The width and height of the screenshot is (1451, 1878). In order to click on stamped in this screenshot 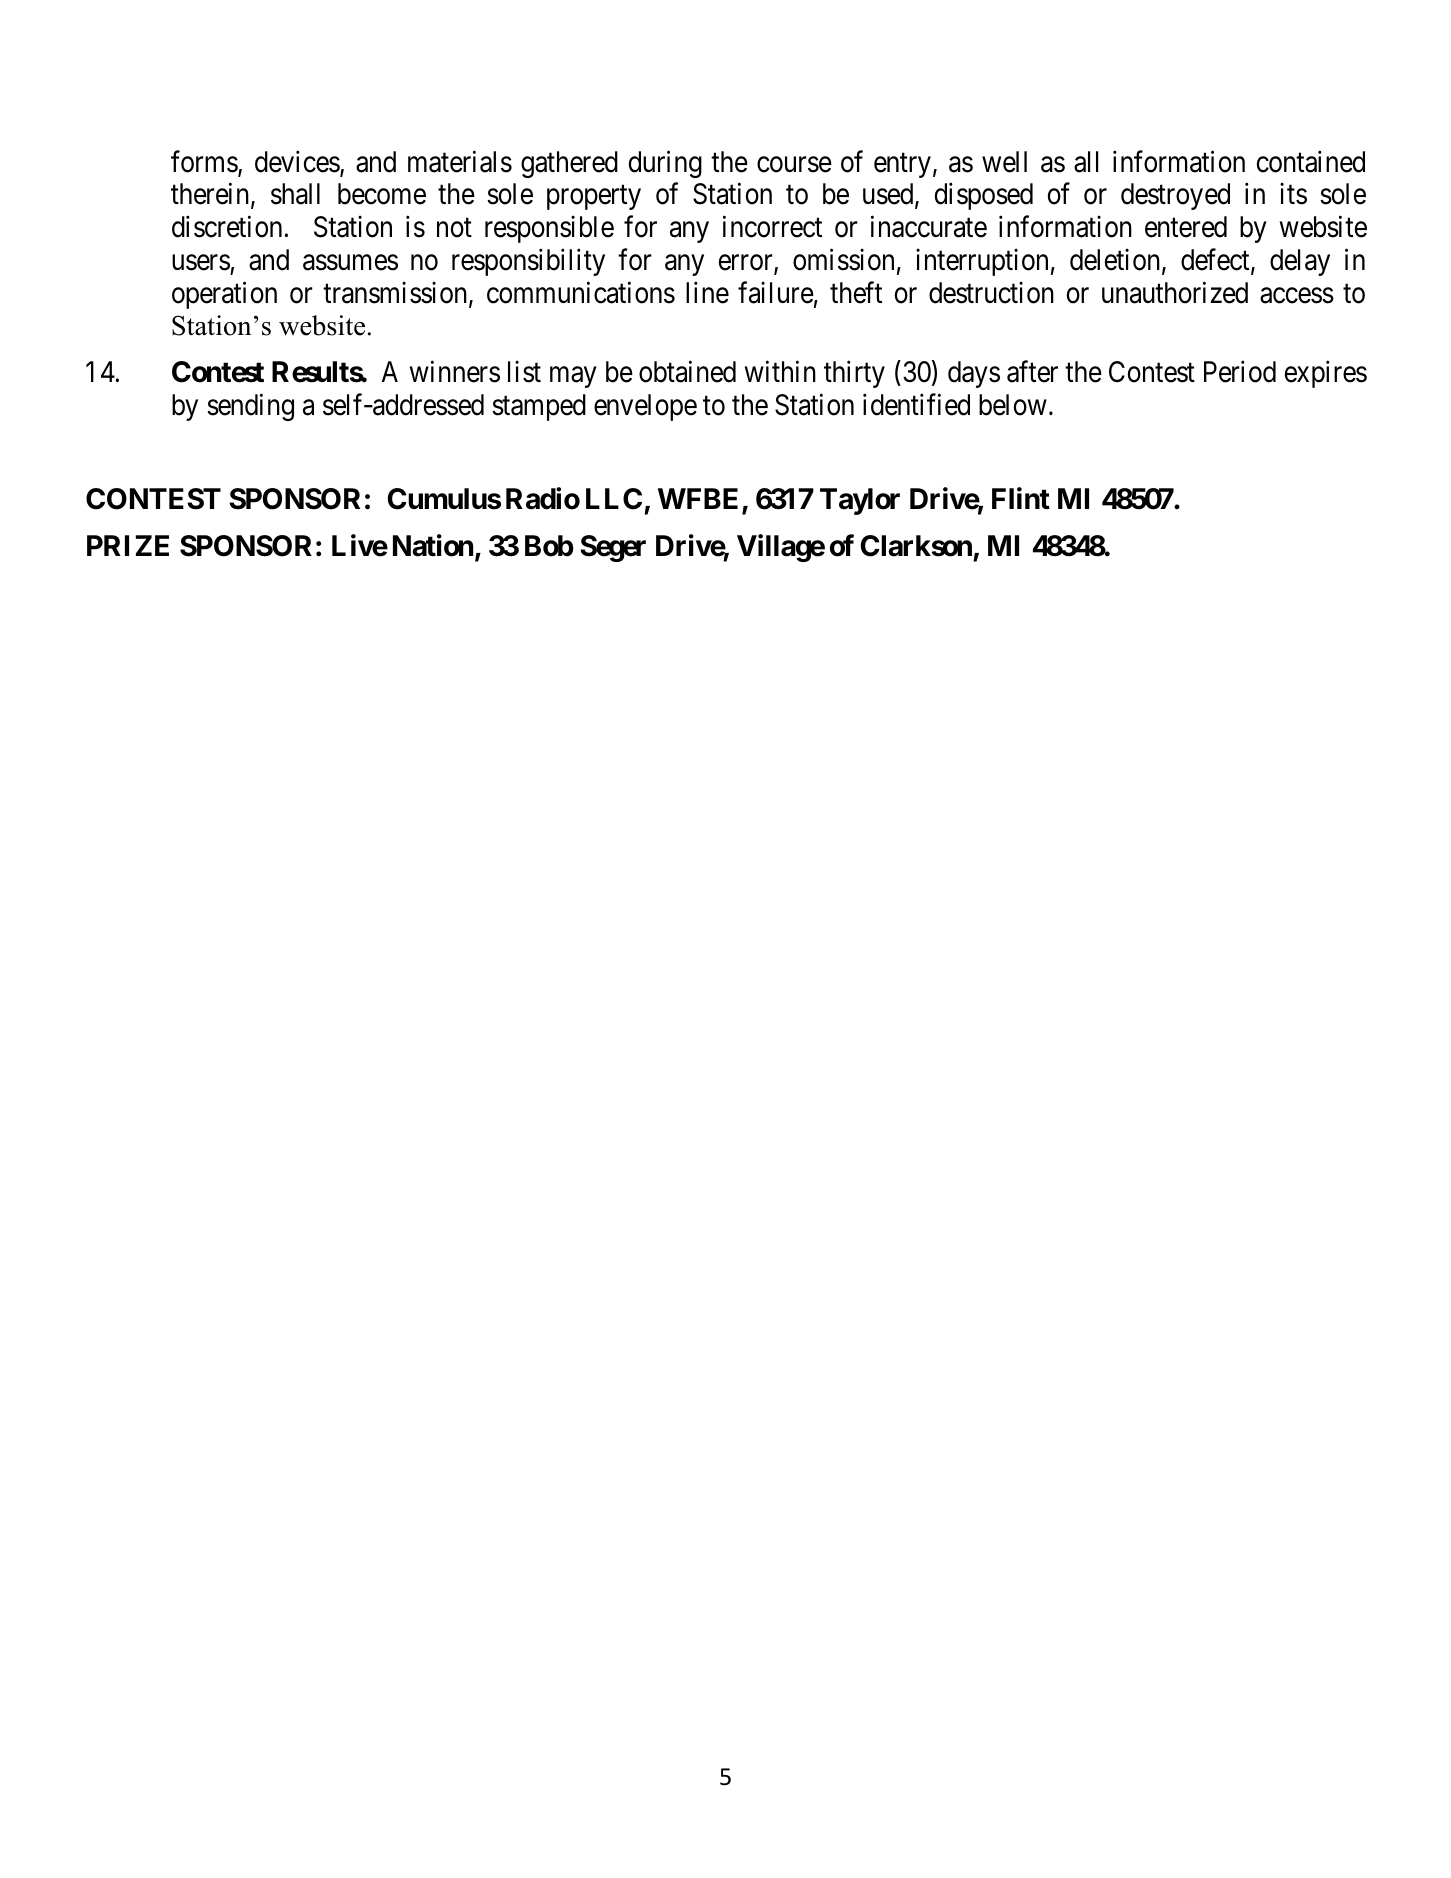, I will do `click(539, 407)`.
